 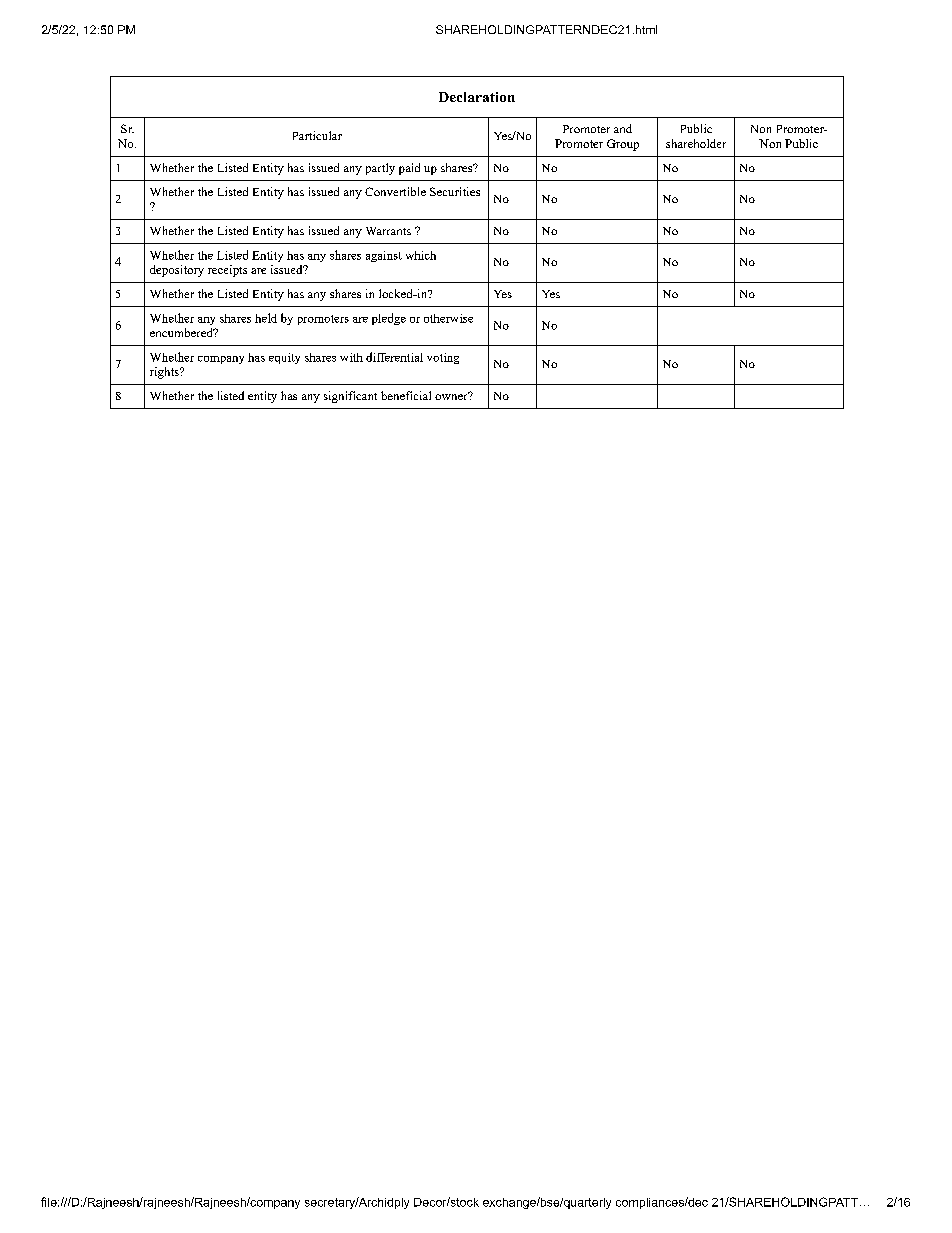 I want to click on rights, so click(x=165, y=373).
